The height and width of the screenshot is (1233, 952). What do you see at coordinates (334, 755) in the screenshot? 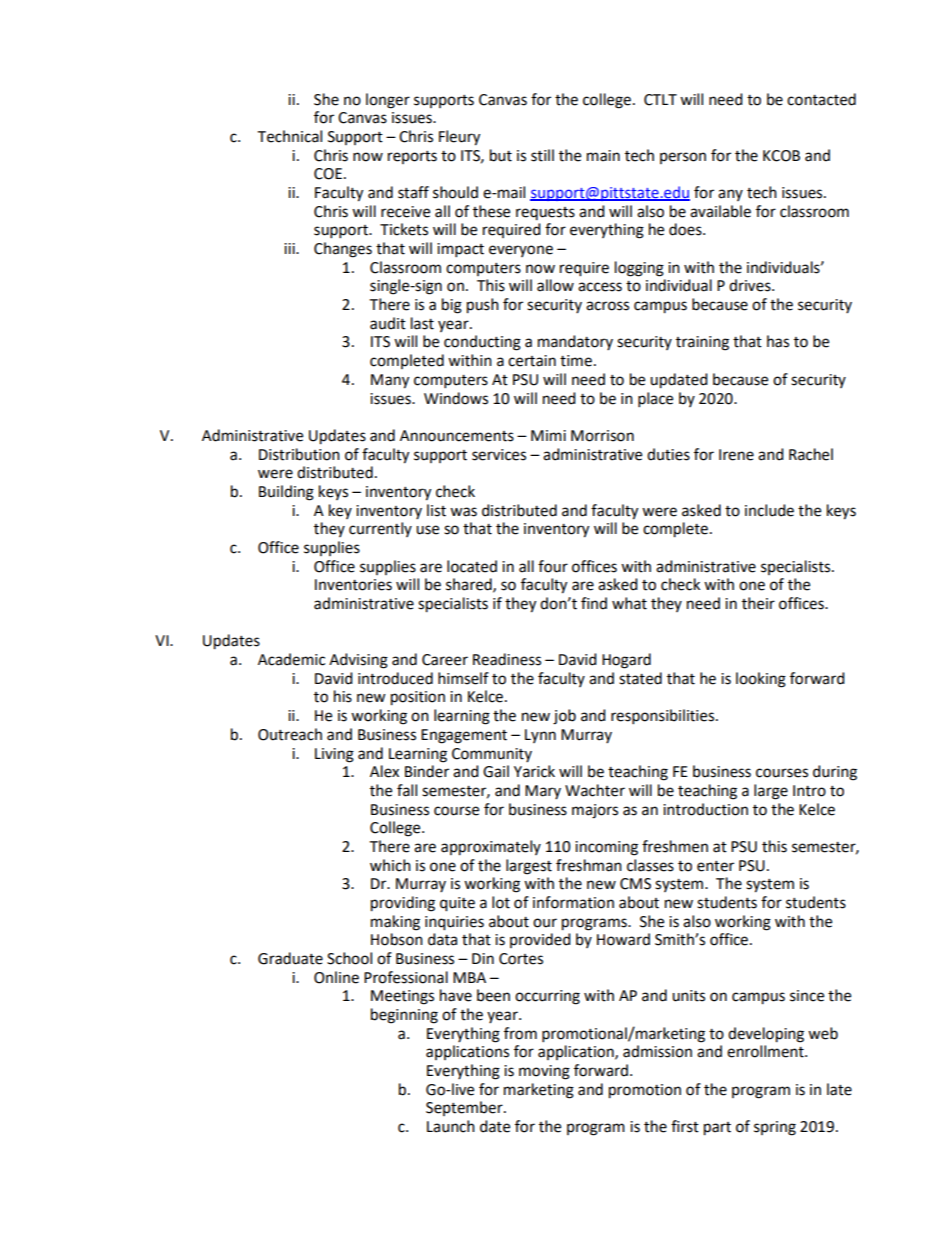
I see `Living` at bounding box center [334, 755].
